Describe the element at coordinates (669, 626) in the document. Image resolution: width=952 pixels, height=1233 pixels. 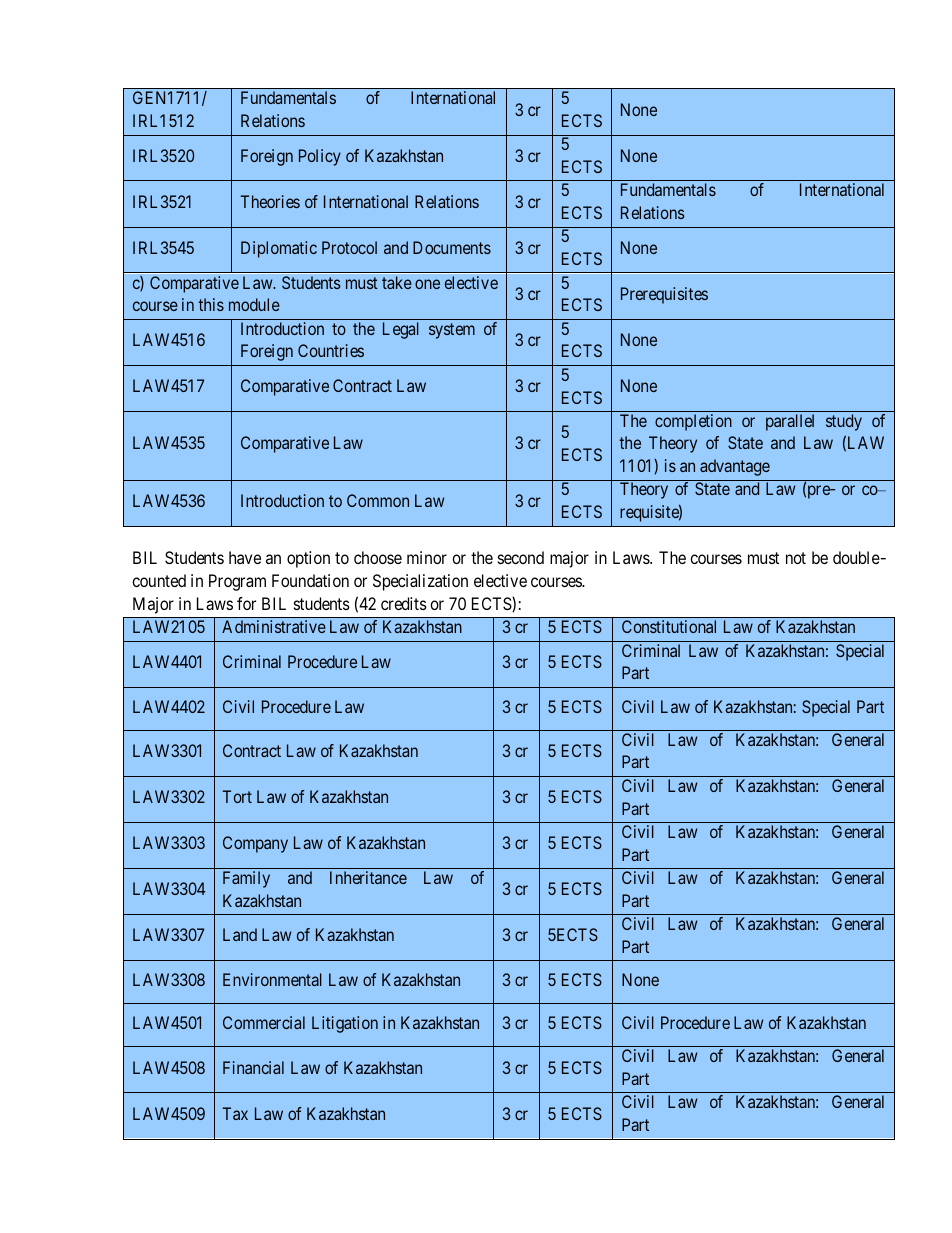
I see `Constitutional` at that location.
